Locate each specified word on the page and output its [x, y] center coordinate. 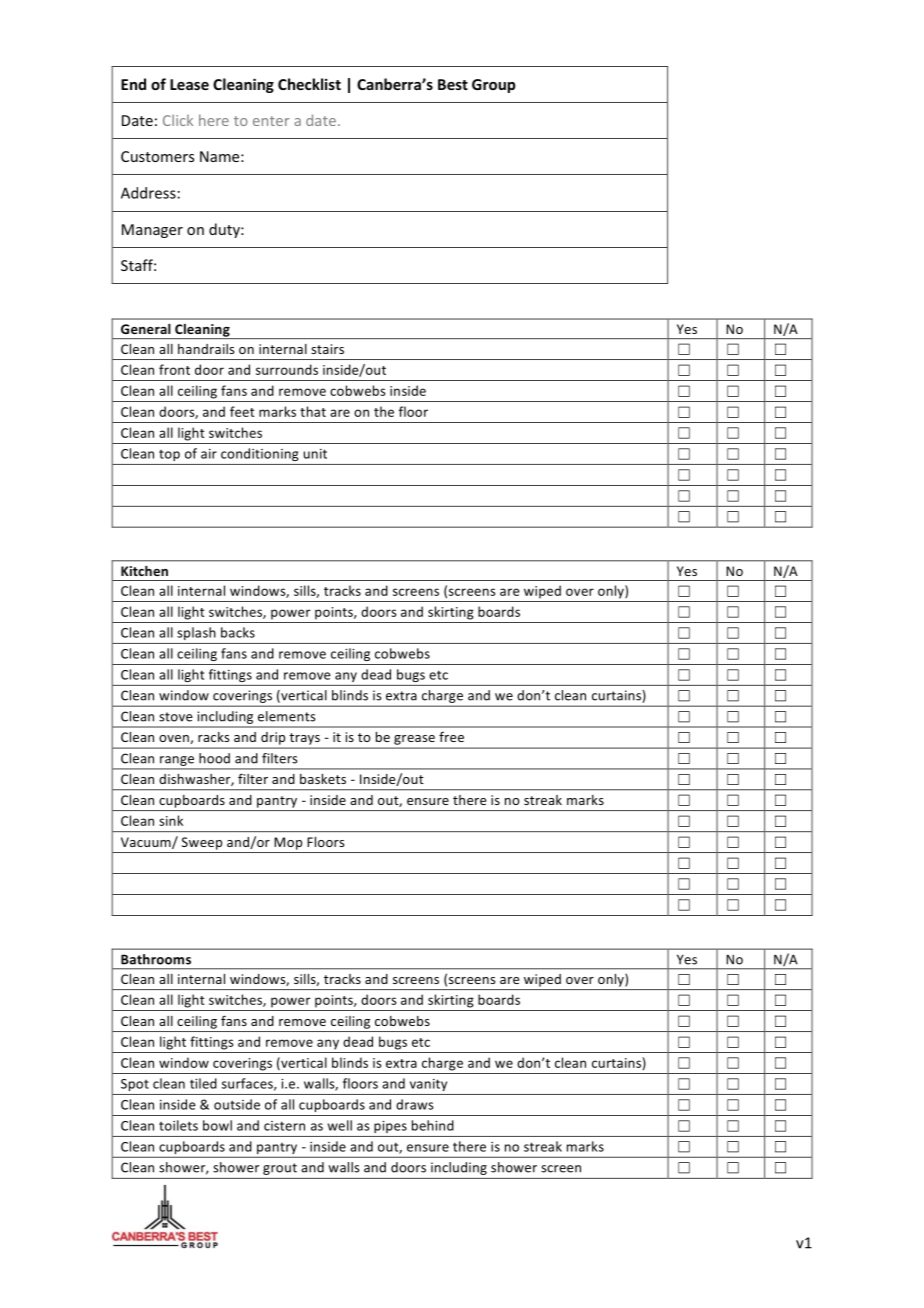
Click [178, 120]
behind [433, 1125]
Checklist [309, 84]
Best [453, 84]
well [340, 1125]
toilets [178, 1125]
